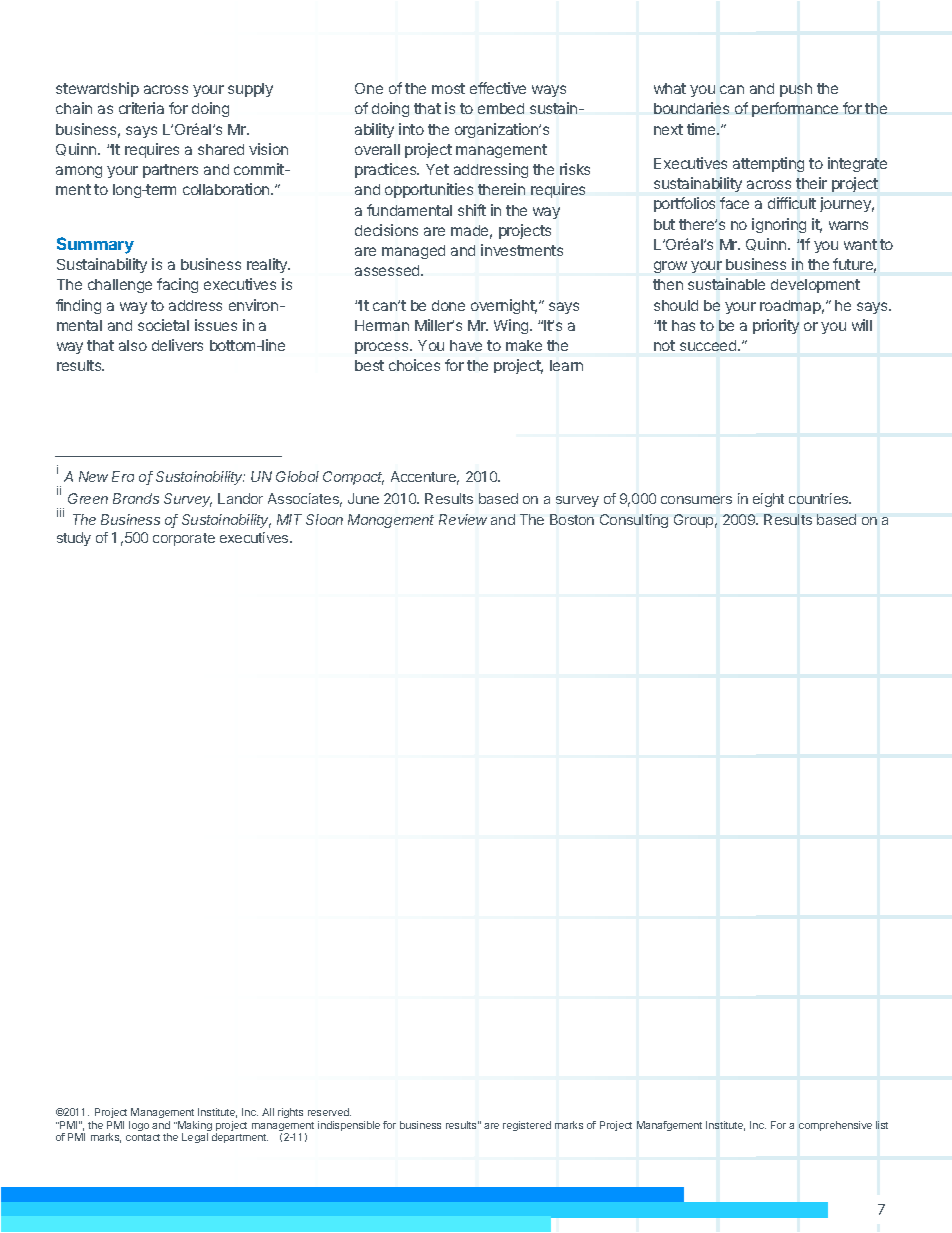 This screenshot has width=952, height=1233. Describe the element at coordinates (768, 500) in the screenshot. I see `eight` at that location.
